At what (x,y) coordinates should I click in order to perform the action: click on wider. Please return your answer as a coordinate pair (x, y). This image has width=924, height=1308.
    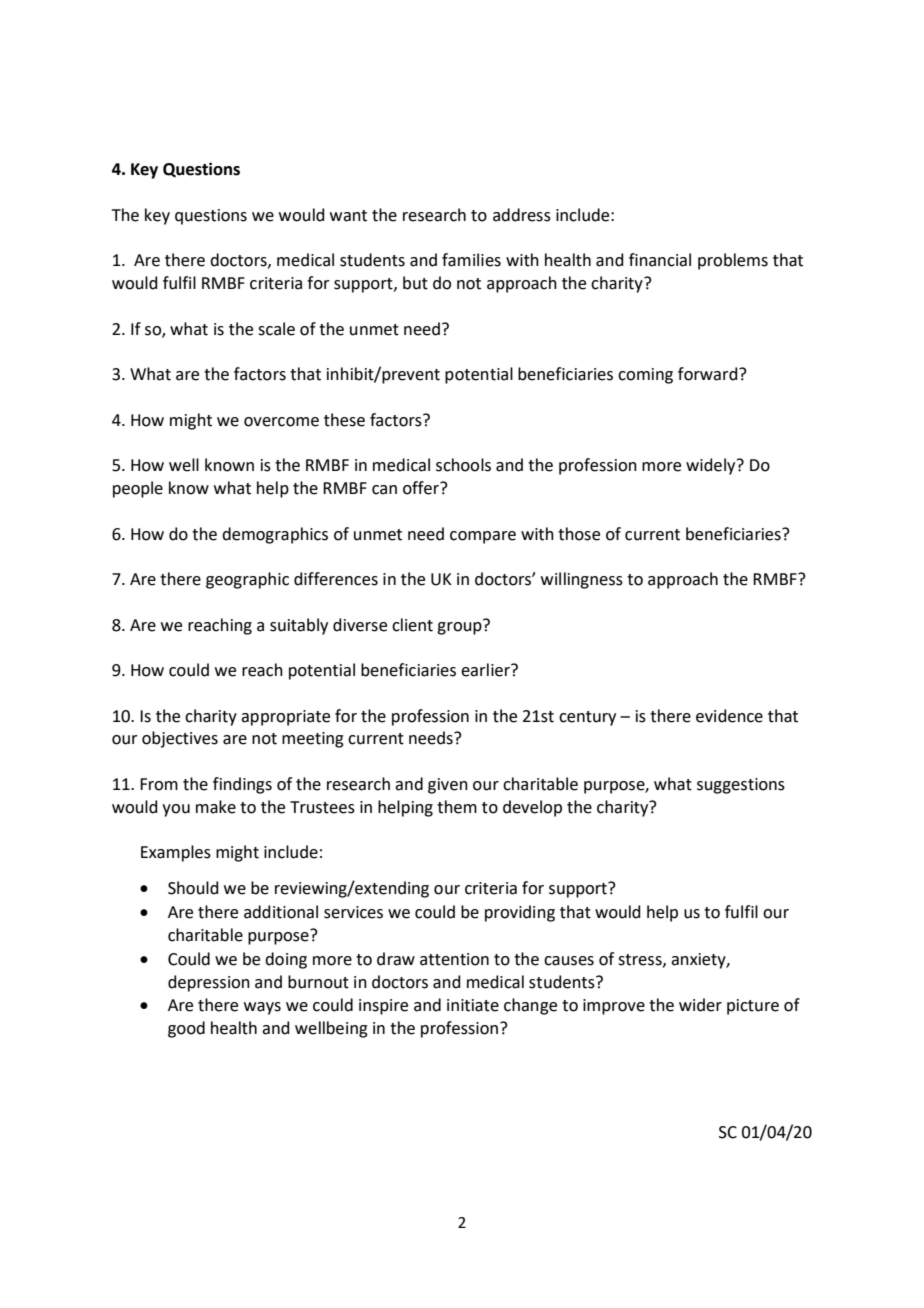
    Looking at the image, I should click on (700, 1005).
